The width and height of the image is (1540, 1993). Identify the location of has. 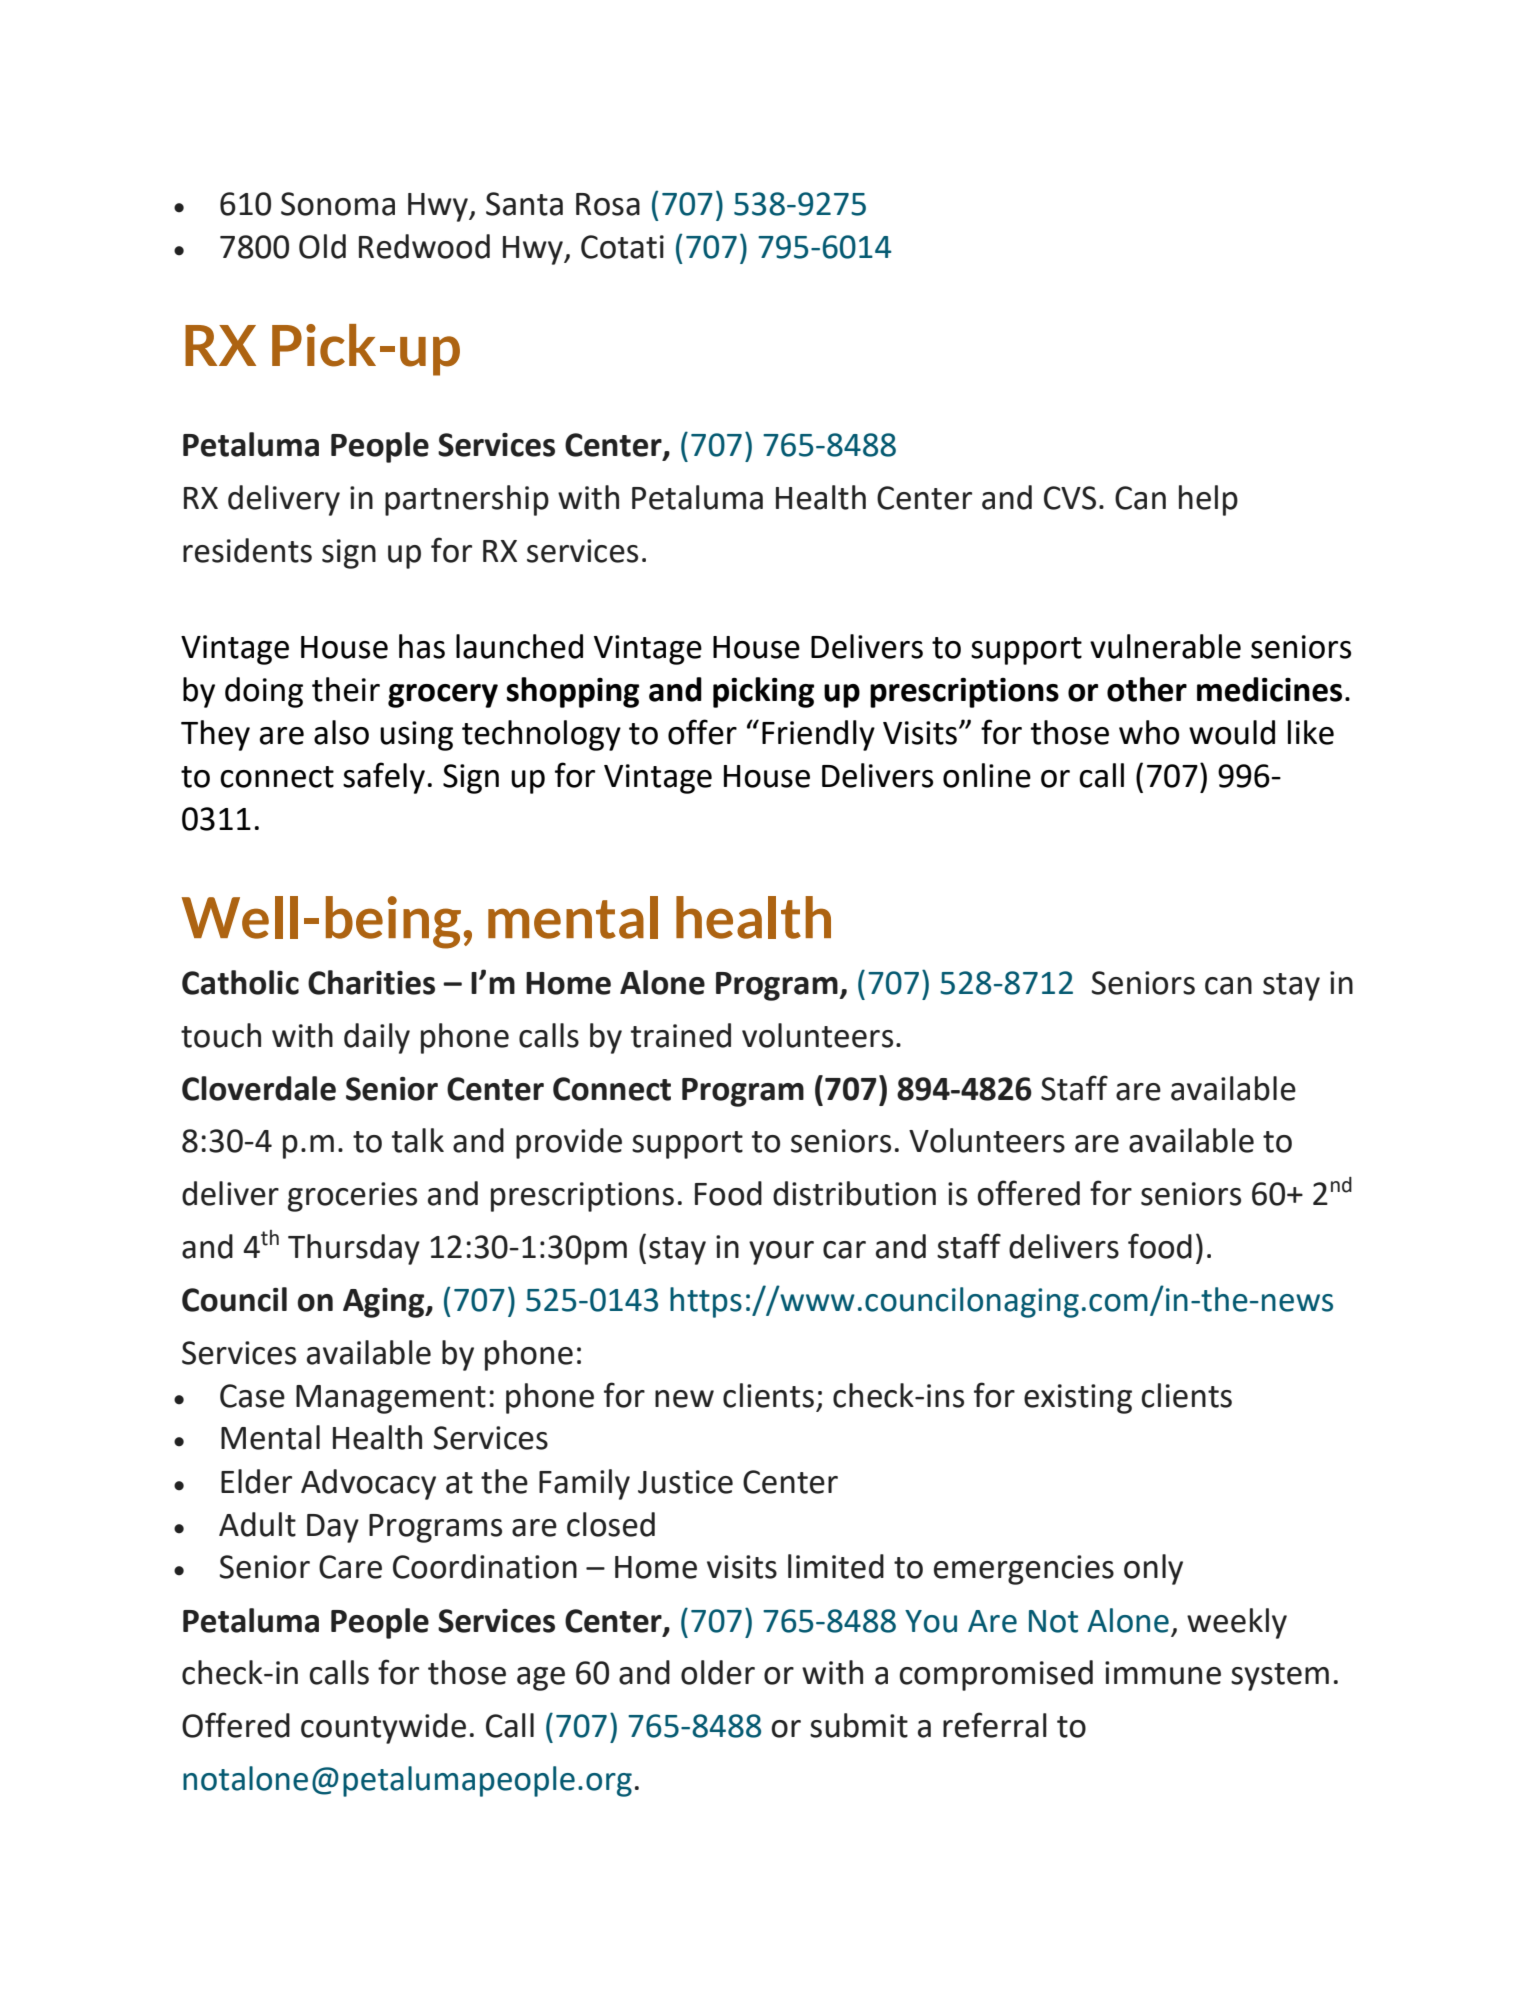
(422, 646).
